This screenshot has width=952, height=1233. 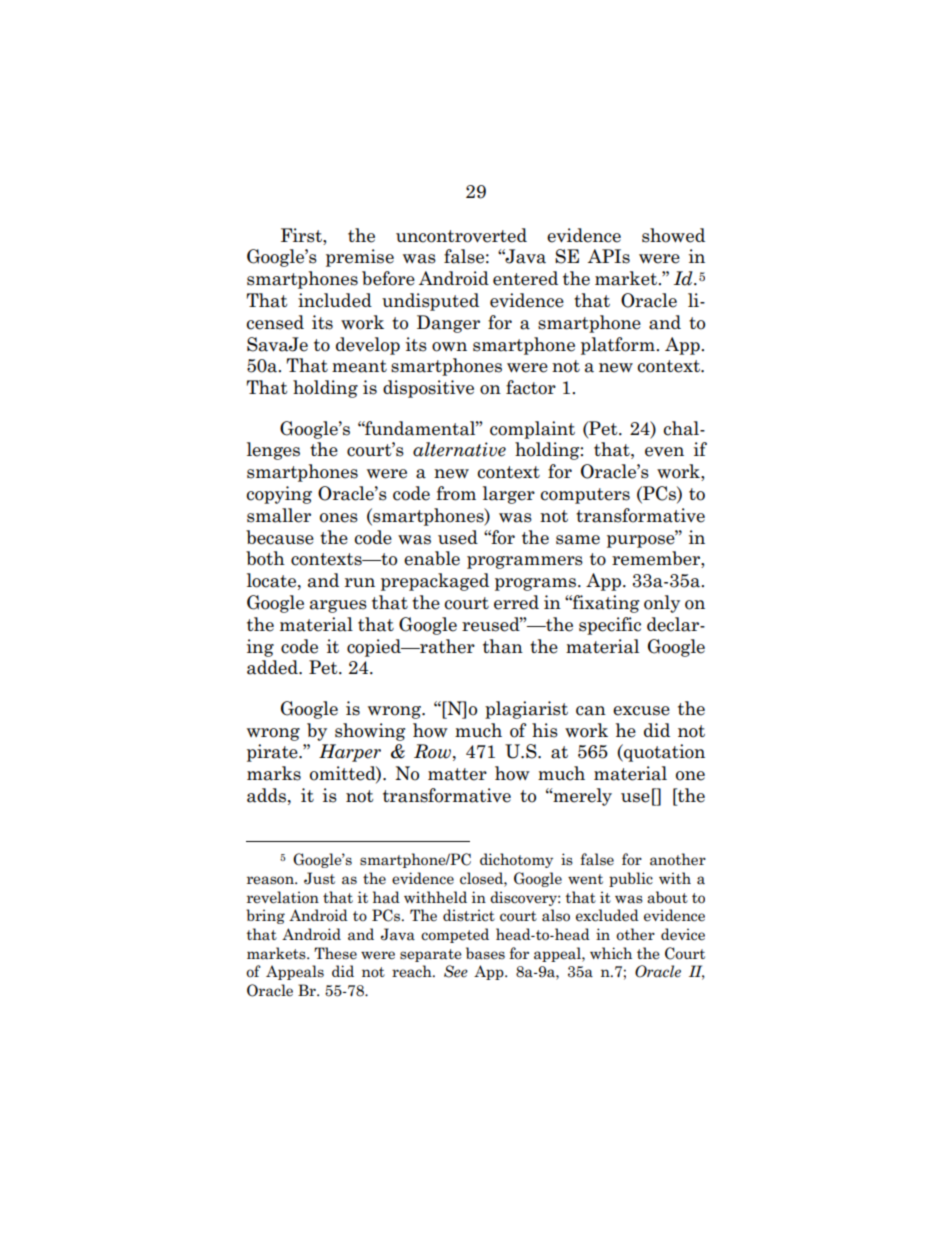 What do you see at coordinates (456, 493) in the screenshot?
I see `from` at bounding box center [456, 493].
